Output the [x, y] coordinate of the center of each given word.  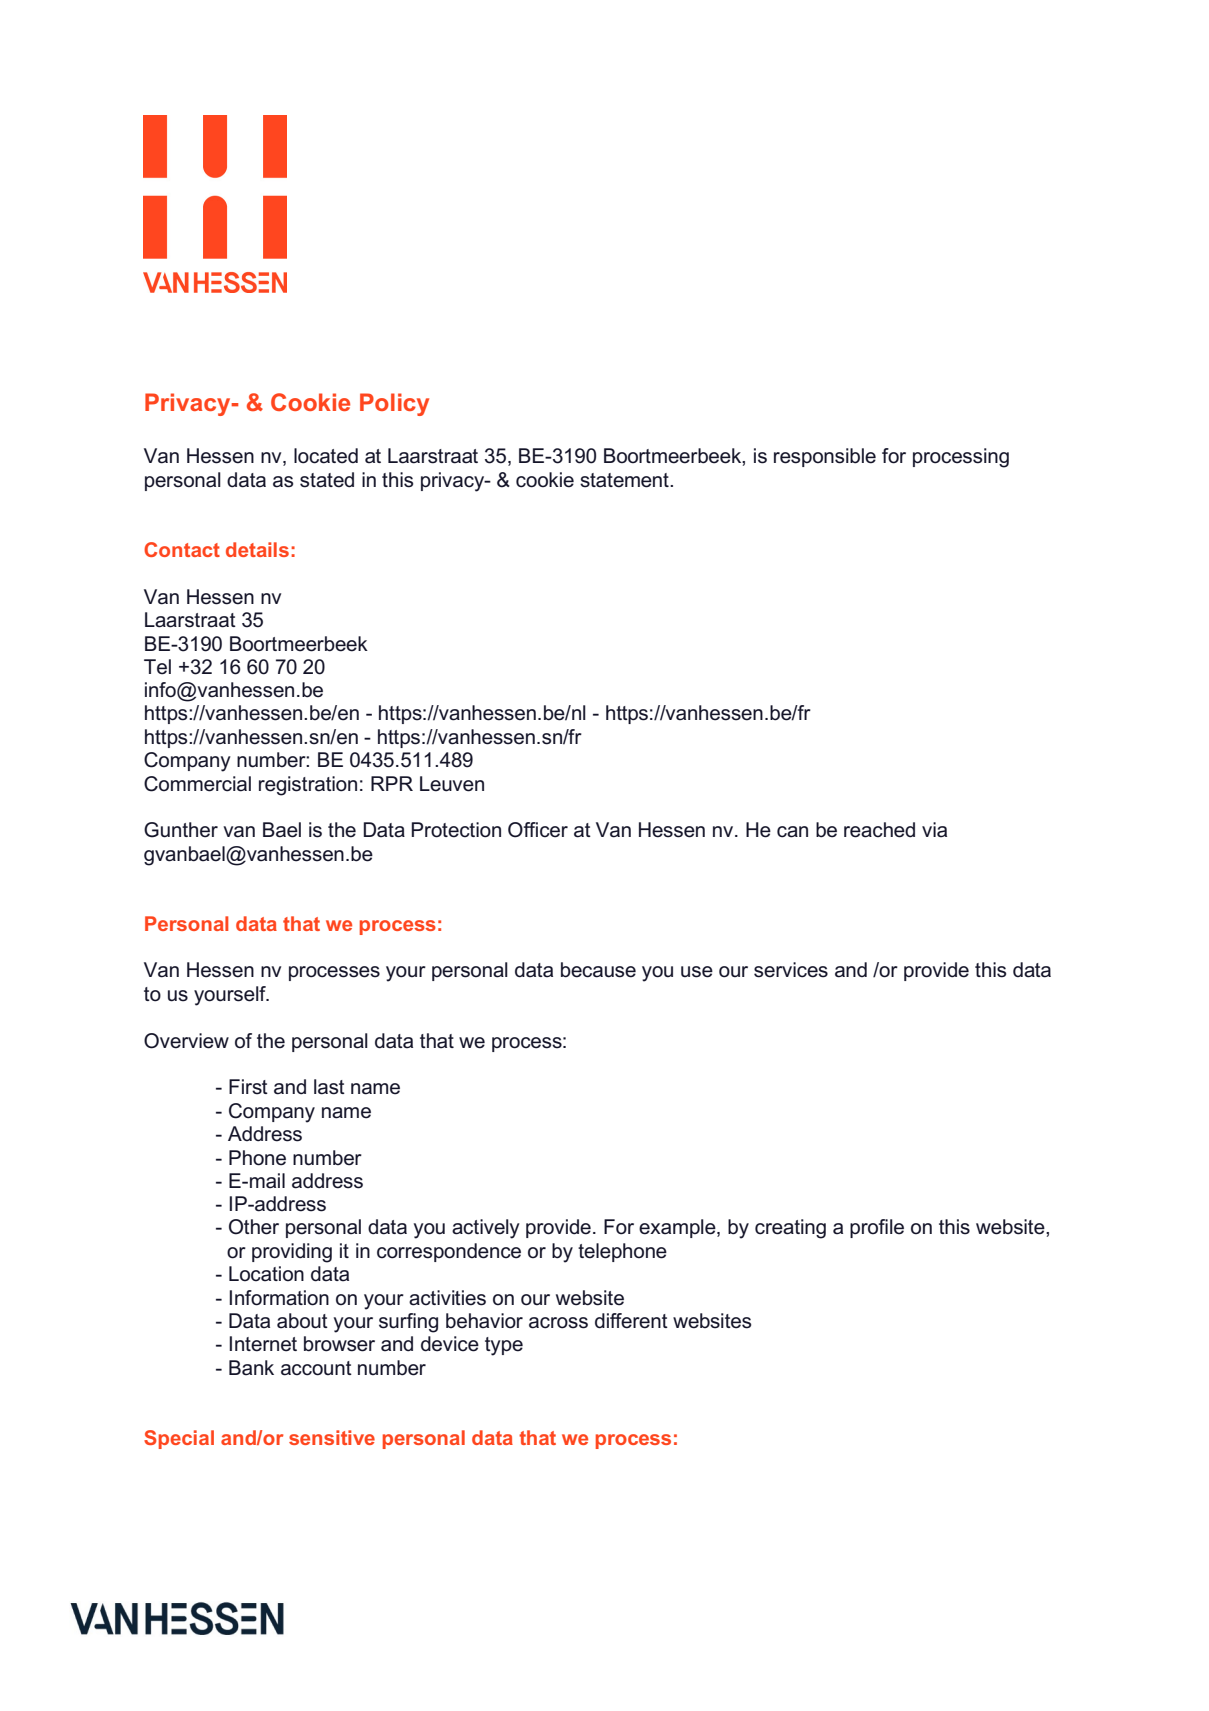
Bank [251, 1368]
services [791, 970]
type [504, 1346]
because [598, 970]
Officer [538, 830]
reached [879, 830]
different [631, 1321]
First [248, 1087]
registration [308, 786]
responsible [825, 457]
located [326, 456]
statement [625, 480]
